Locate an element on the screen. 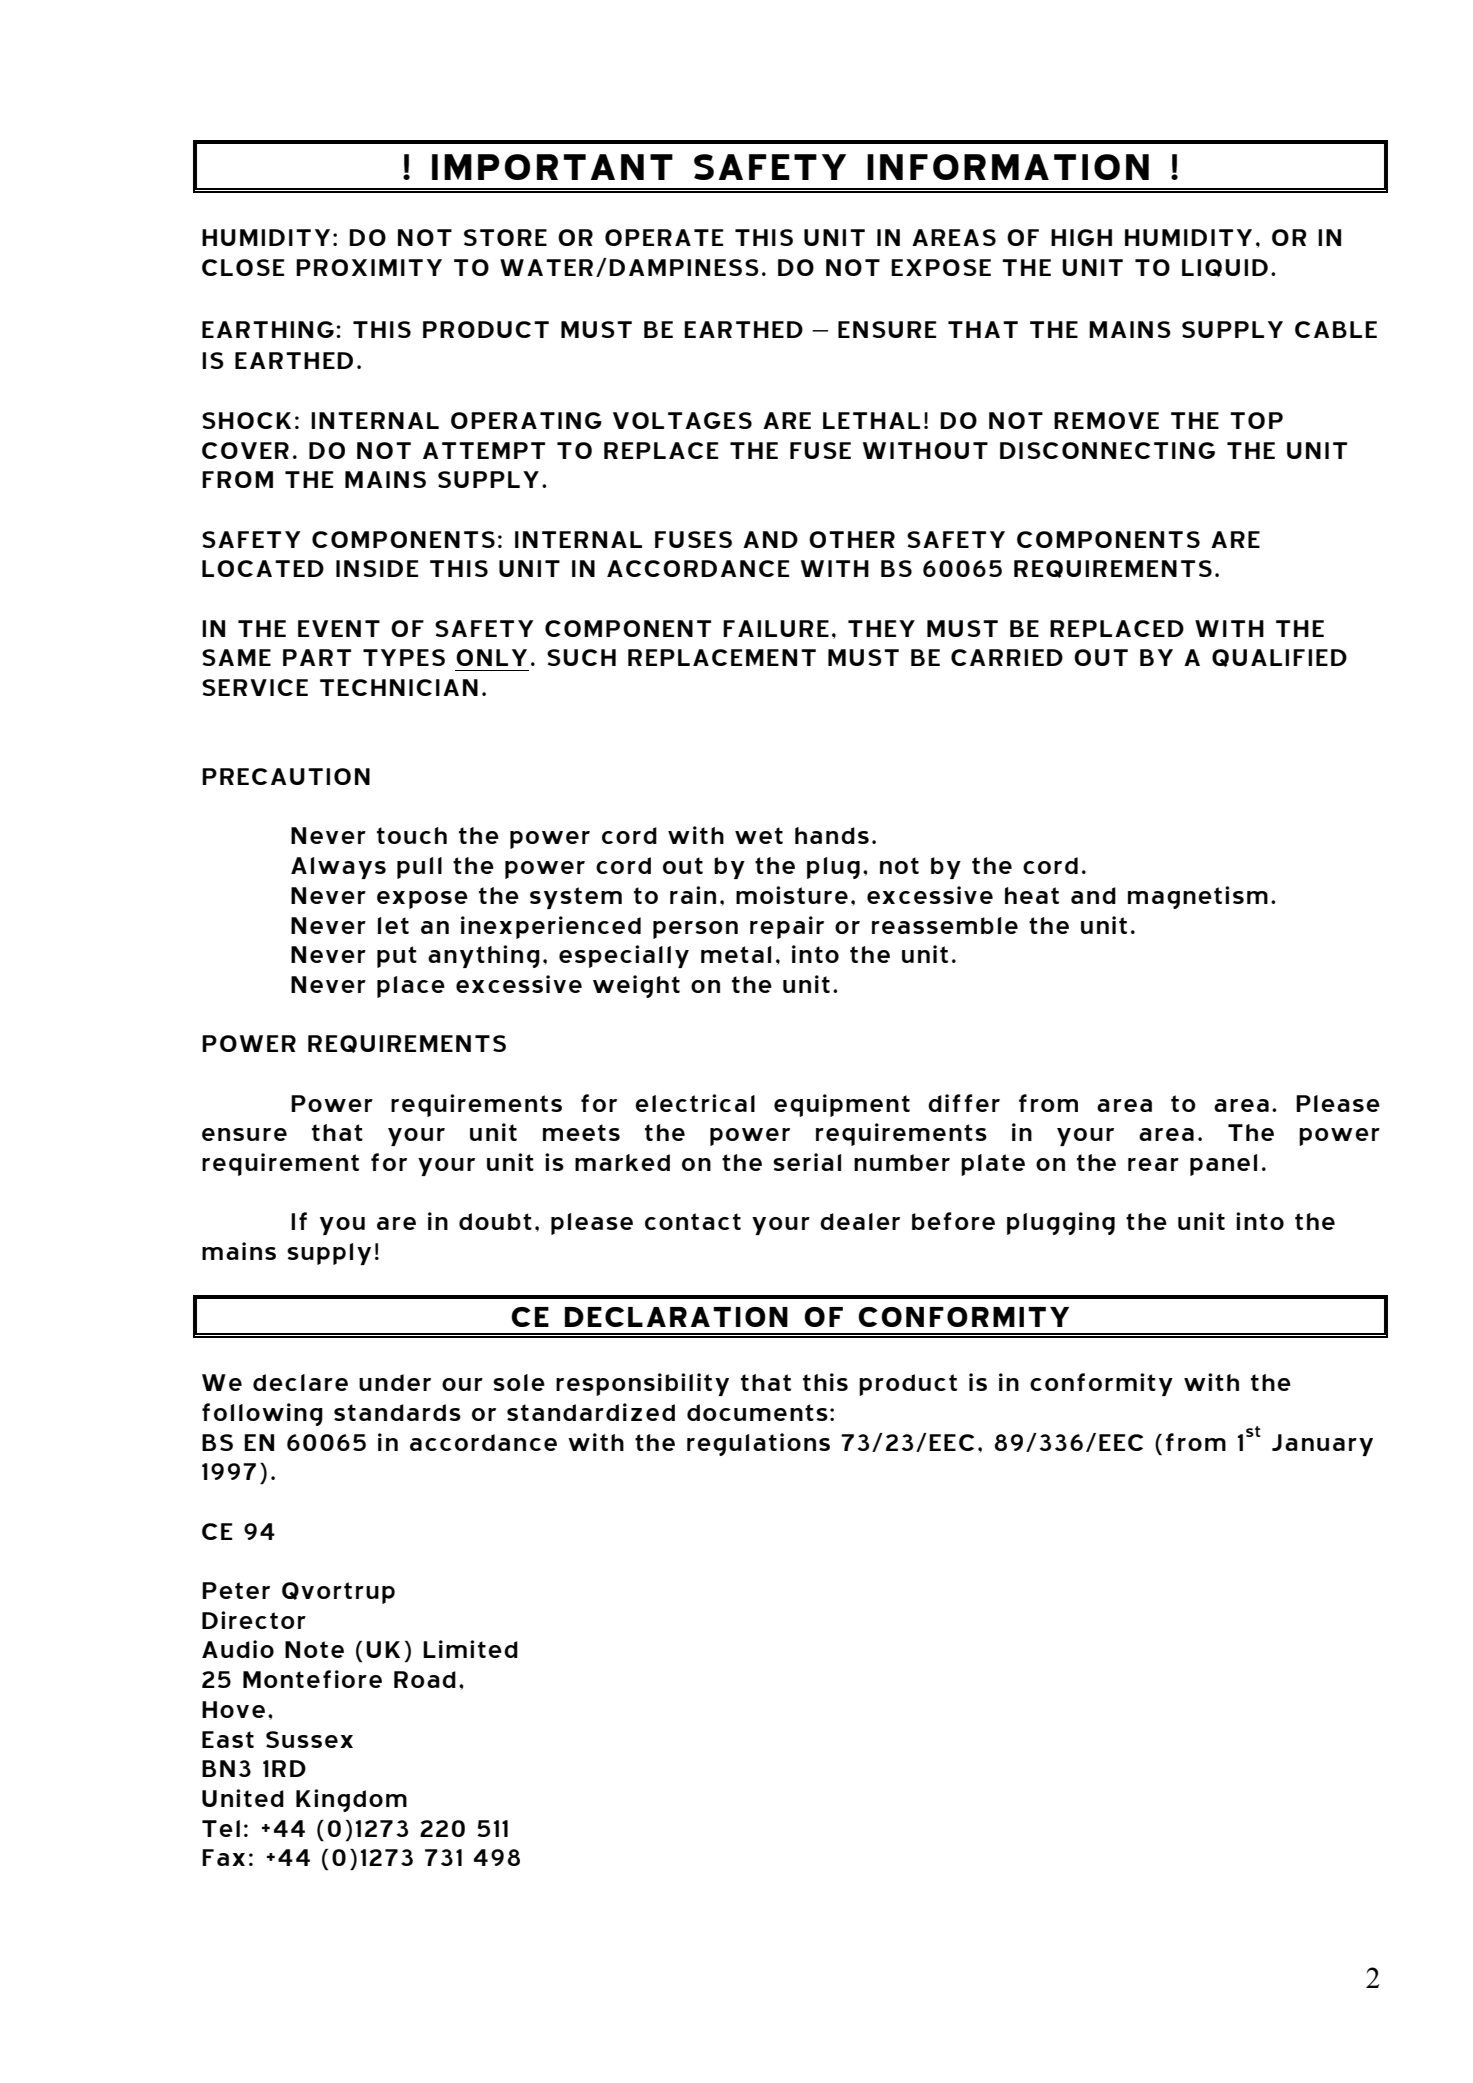 This screenshot has width=1473, height=2083. put is located at coordinates (397, 957).
